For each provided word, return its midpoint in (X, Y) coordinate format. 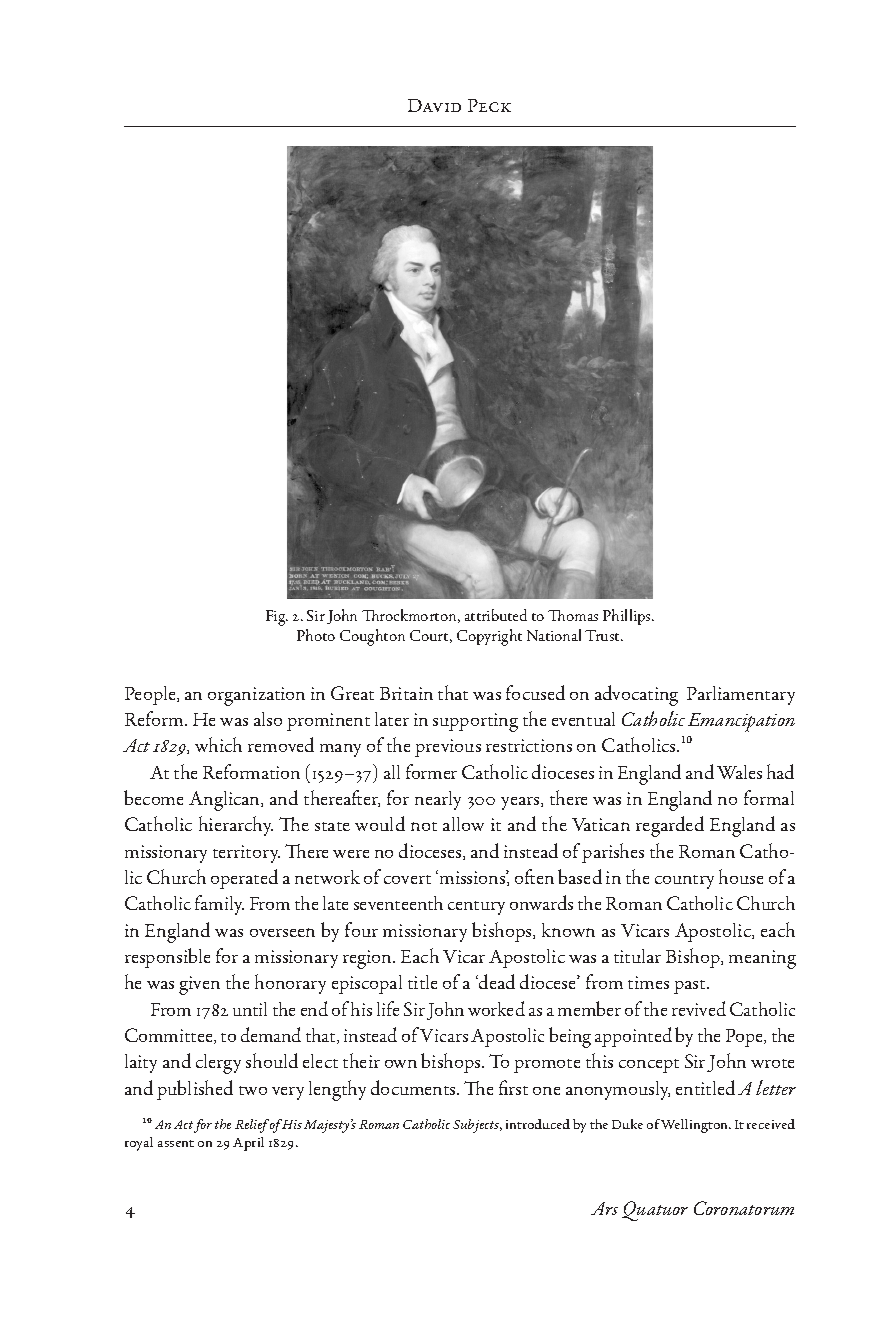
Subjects (477, 1126)
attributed (496, 615)
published (195, 1090)
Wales (739, 772)
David (434, 105)
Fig (277, 618)
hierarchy (236, 826)
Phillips (628, 617)
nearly (438, 800)
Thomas (573, 615)
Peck (489, 105)
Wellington (696, 1126)
